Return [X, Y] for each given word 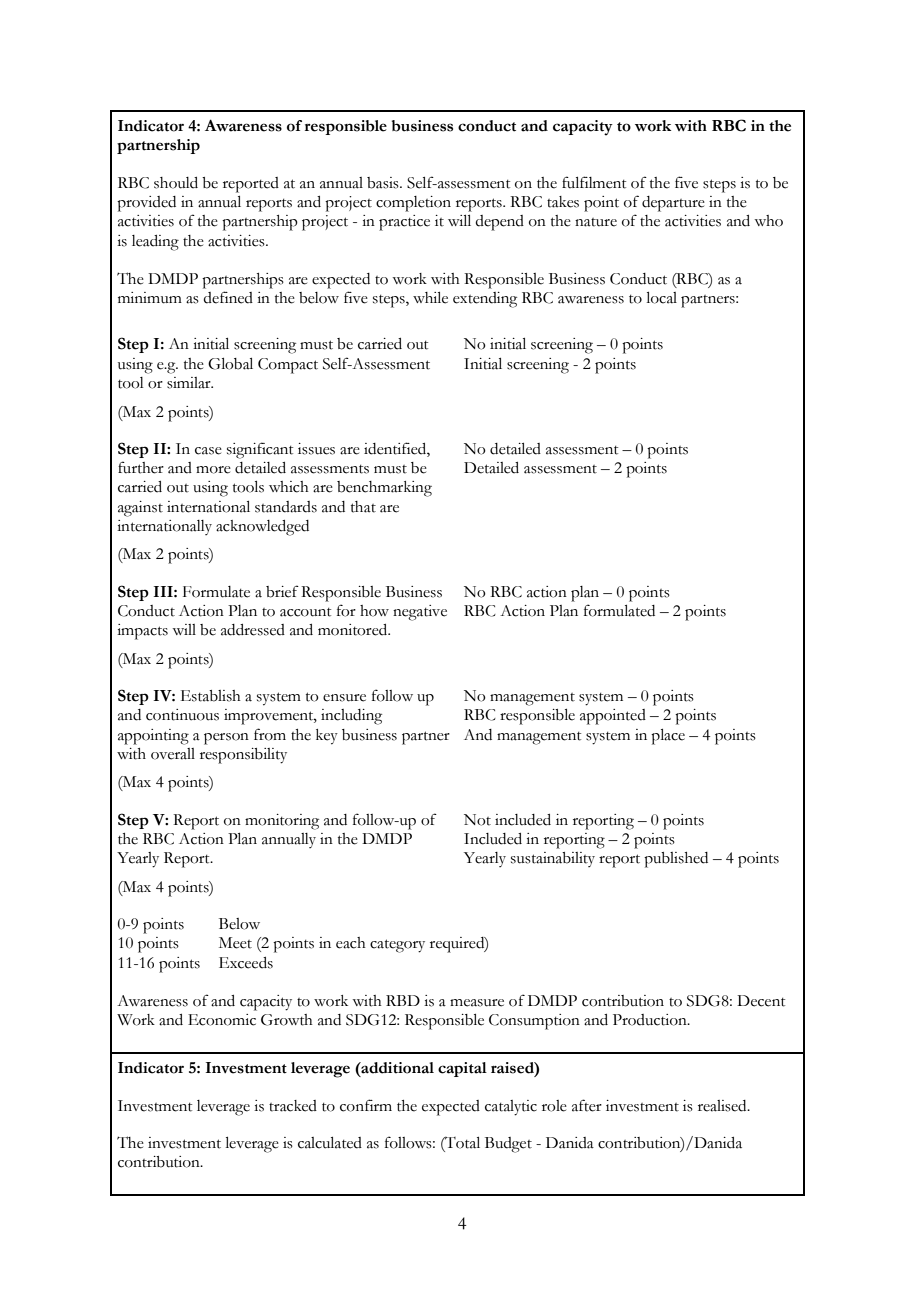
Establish [211, 696]
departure [673, 204]
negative [420, 613]
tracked [293, 1106]
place [668, 737]
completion [413, 204]
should [176, 183]
